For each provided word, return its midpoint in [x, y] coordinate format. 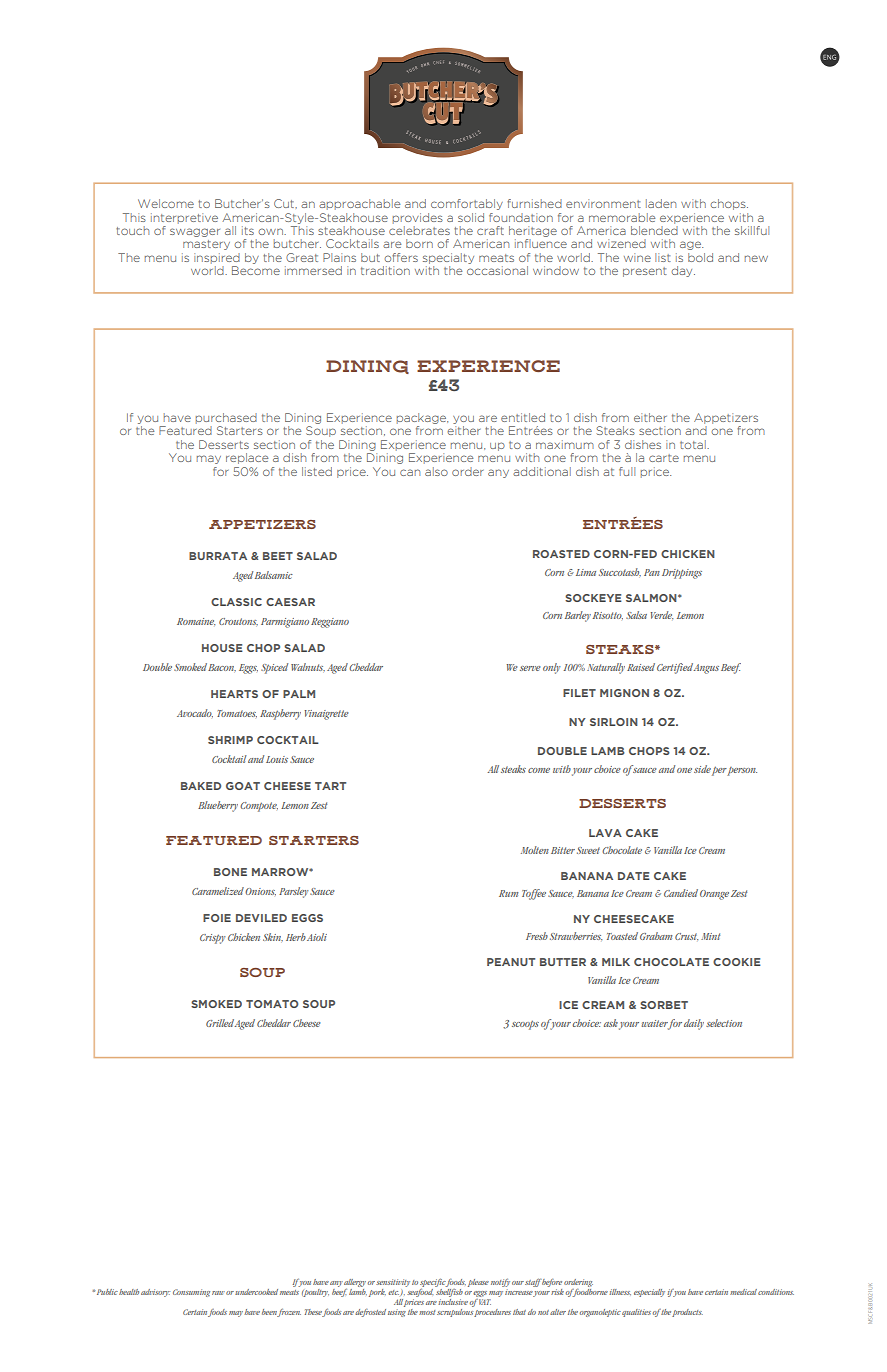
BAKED [201, 786]
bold [700, 257]
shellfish [449, 1291]
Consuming [191, 1293]
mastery [206, 245]
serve [530, 668]
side [702, 769]
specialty [448, 258]
